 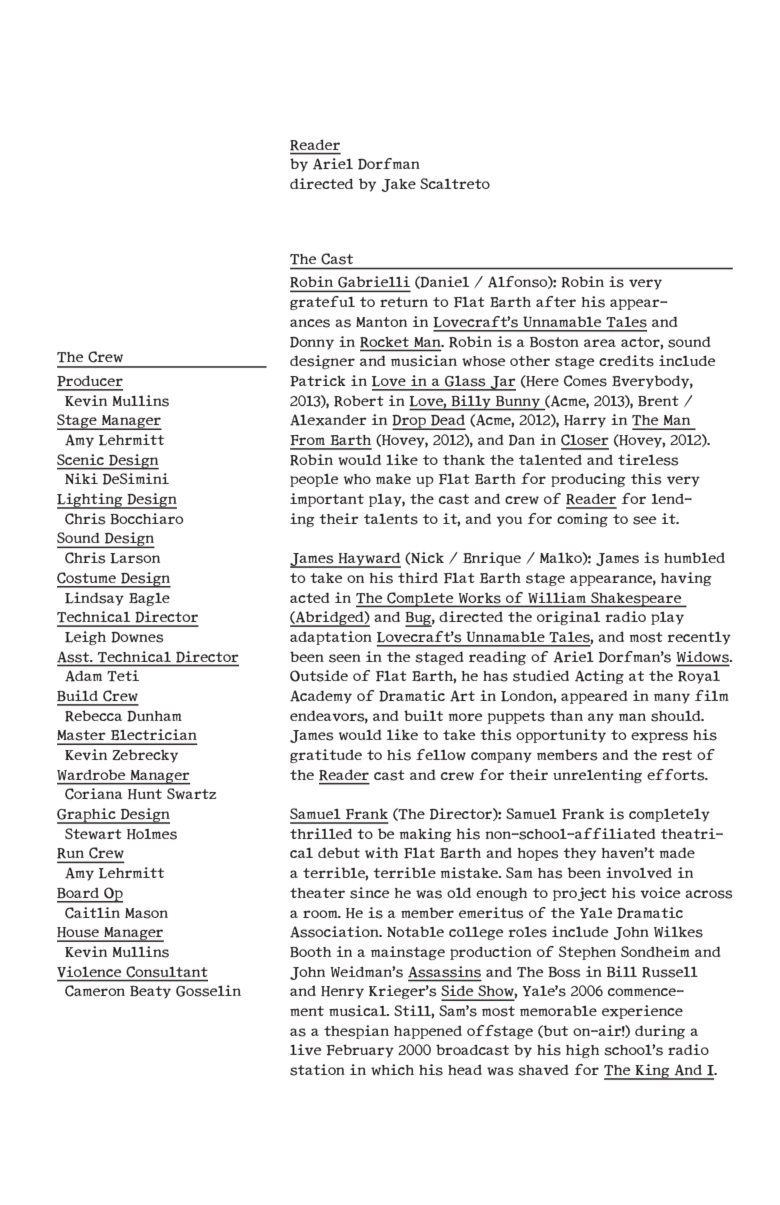 What do you see at coordinates (95, 991) in the screenshot?
I see `Cameron` at bounding box center [95, 991].
